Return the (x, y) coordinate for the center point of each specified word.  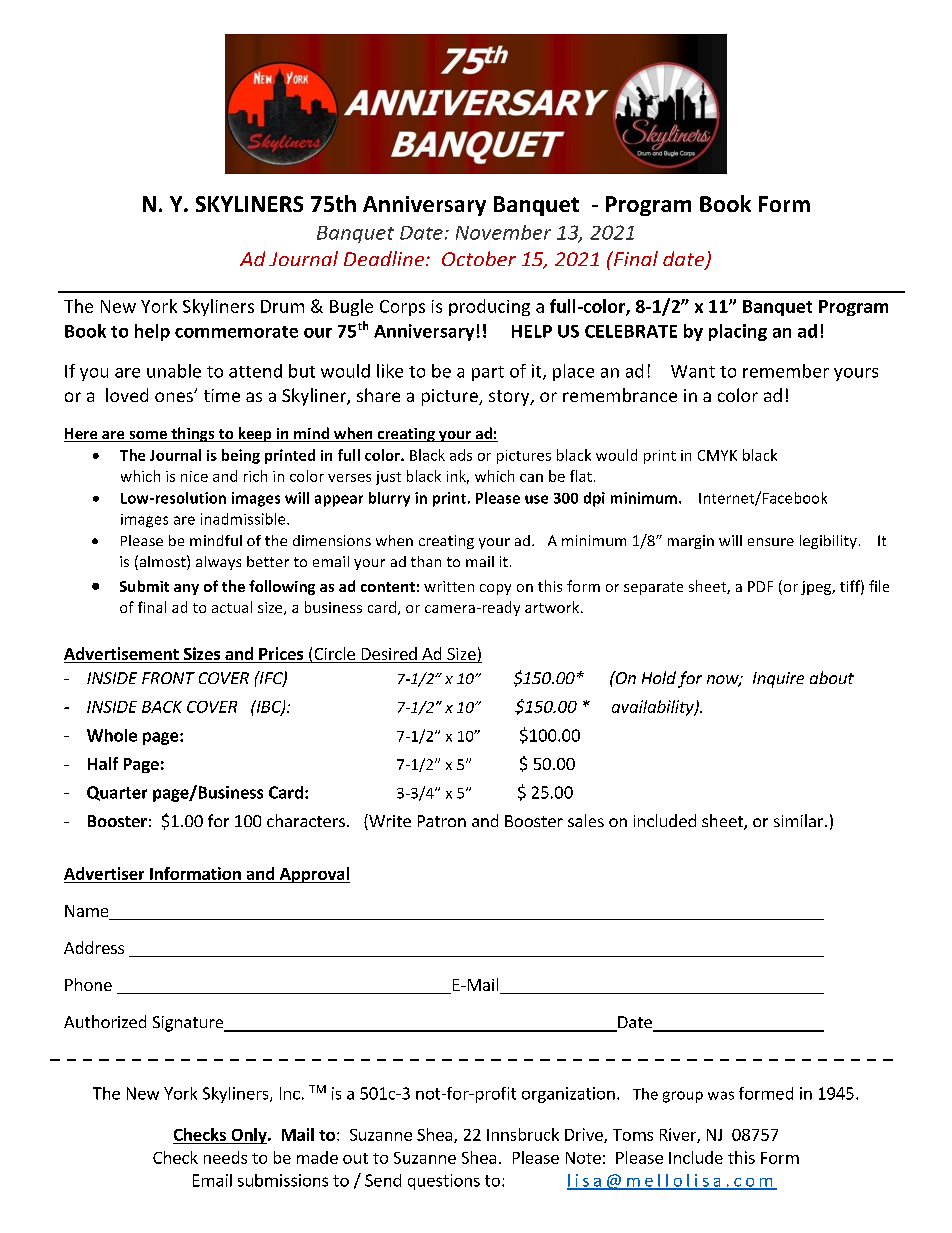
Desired (389, 655)
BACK (162, 707)
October (479, 258)
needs (225, 1157)
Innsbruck (523, 1134)
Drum (282, 306)
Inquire (778, 680)
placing (738, 332)
